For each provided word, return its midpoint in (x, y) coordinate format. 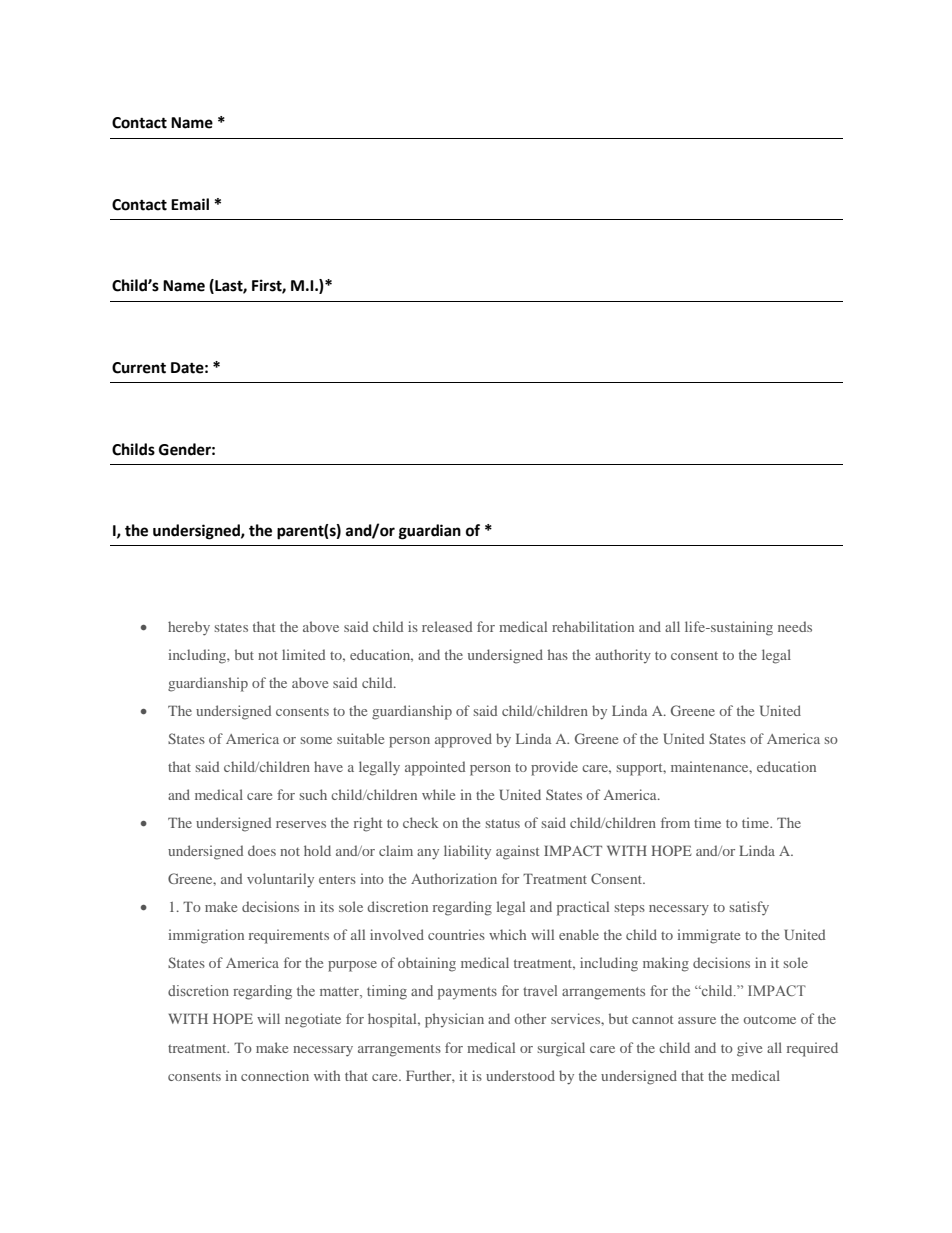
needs (795, 626)
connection (275, 1075)
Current (139, 368)
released (447, 626)
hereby (189, 628)
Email (190, 204)
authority (623, 656)
